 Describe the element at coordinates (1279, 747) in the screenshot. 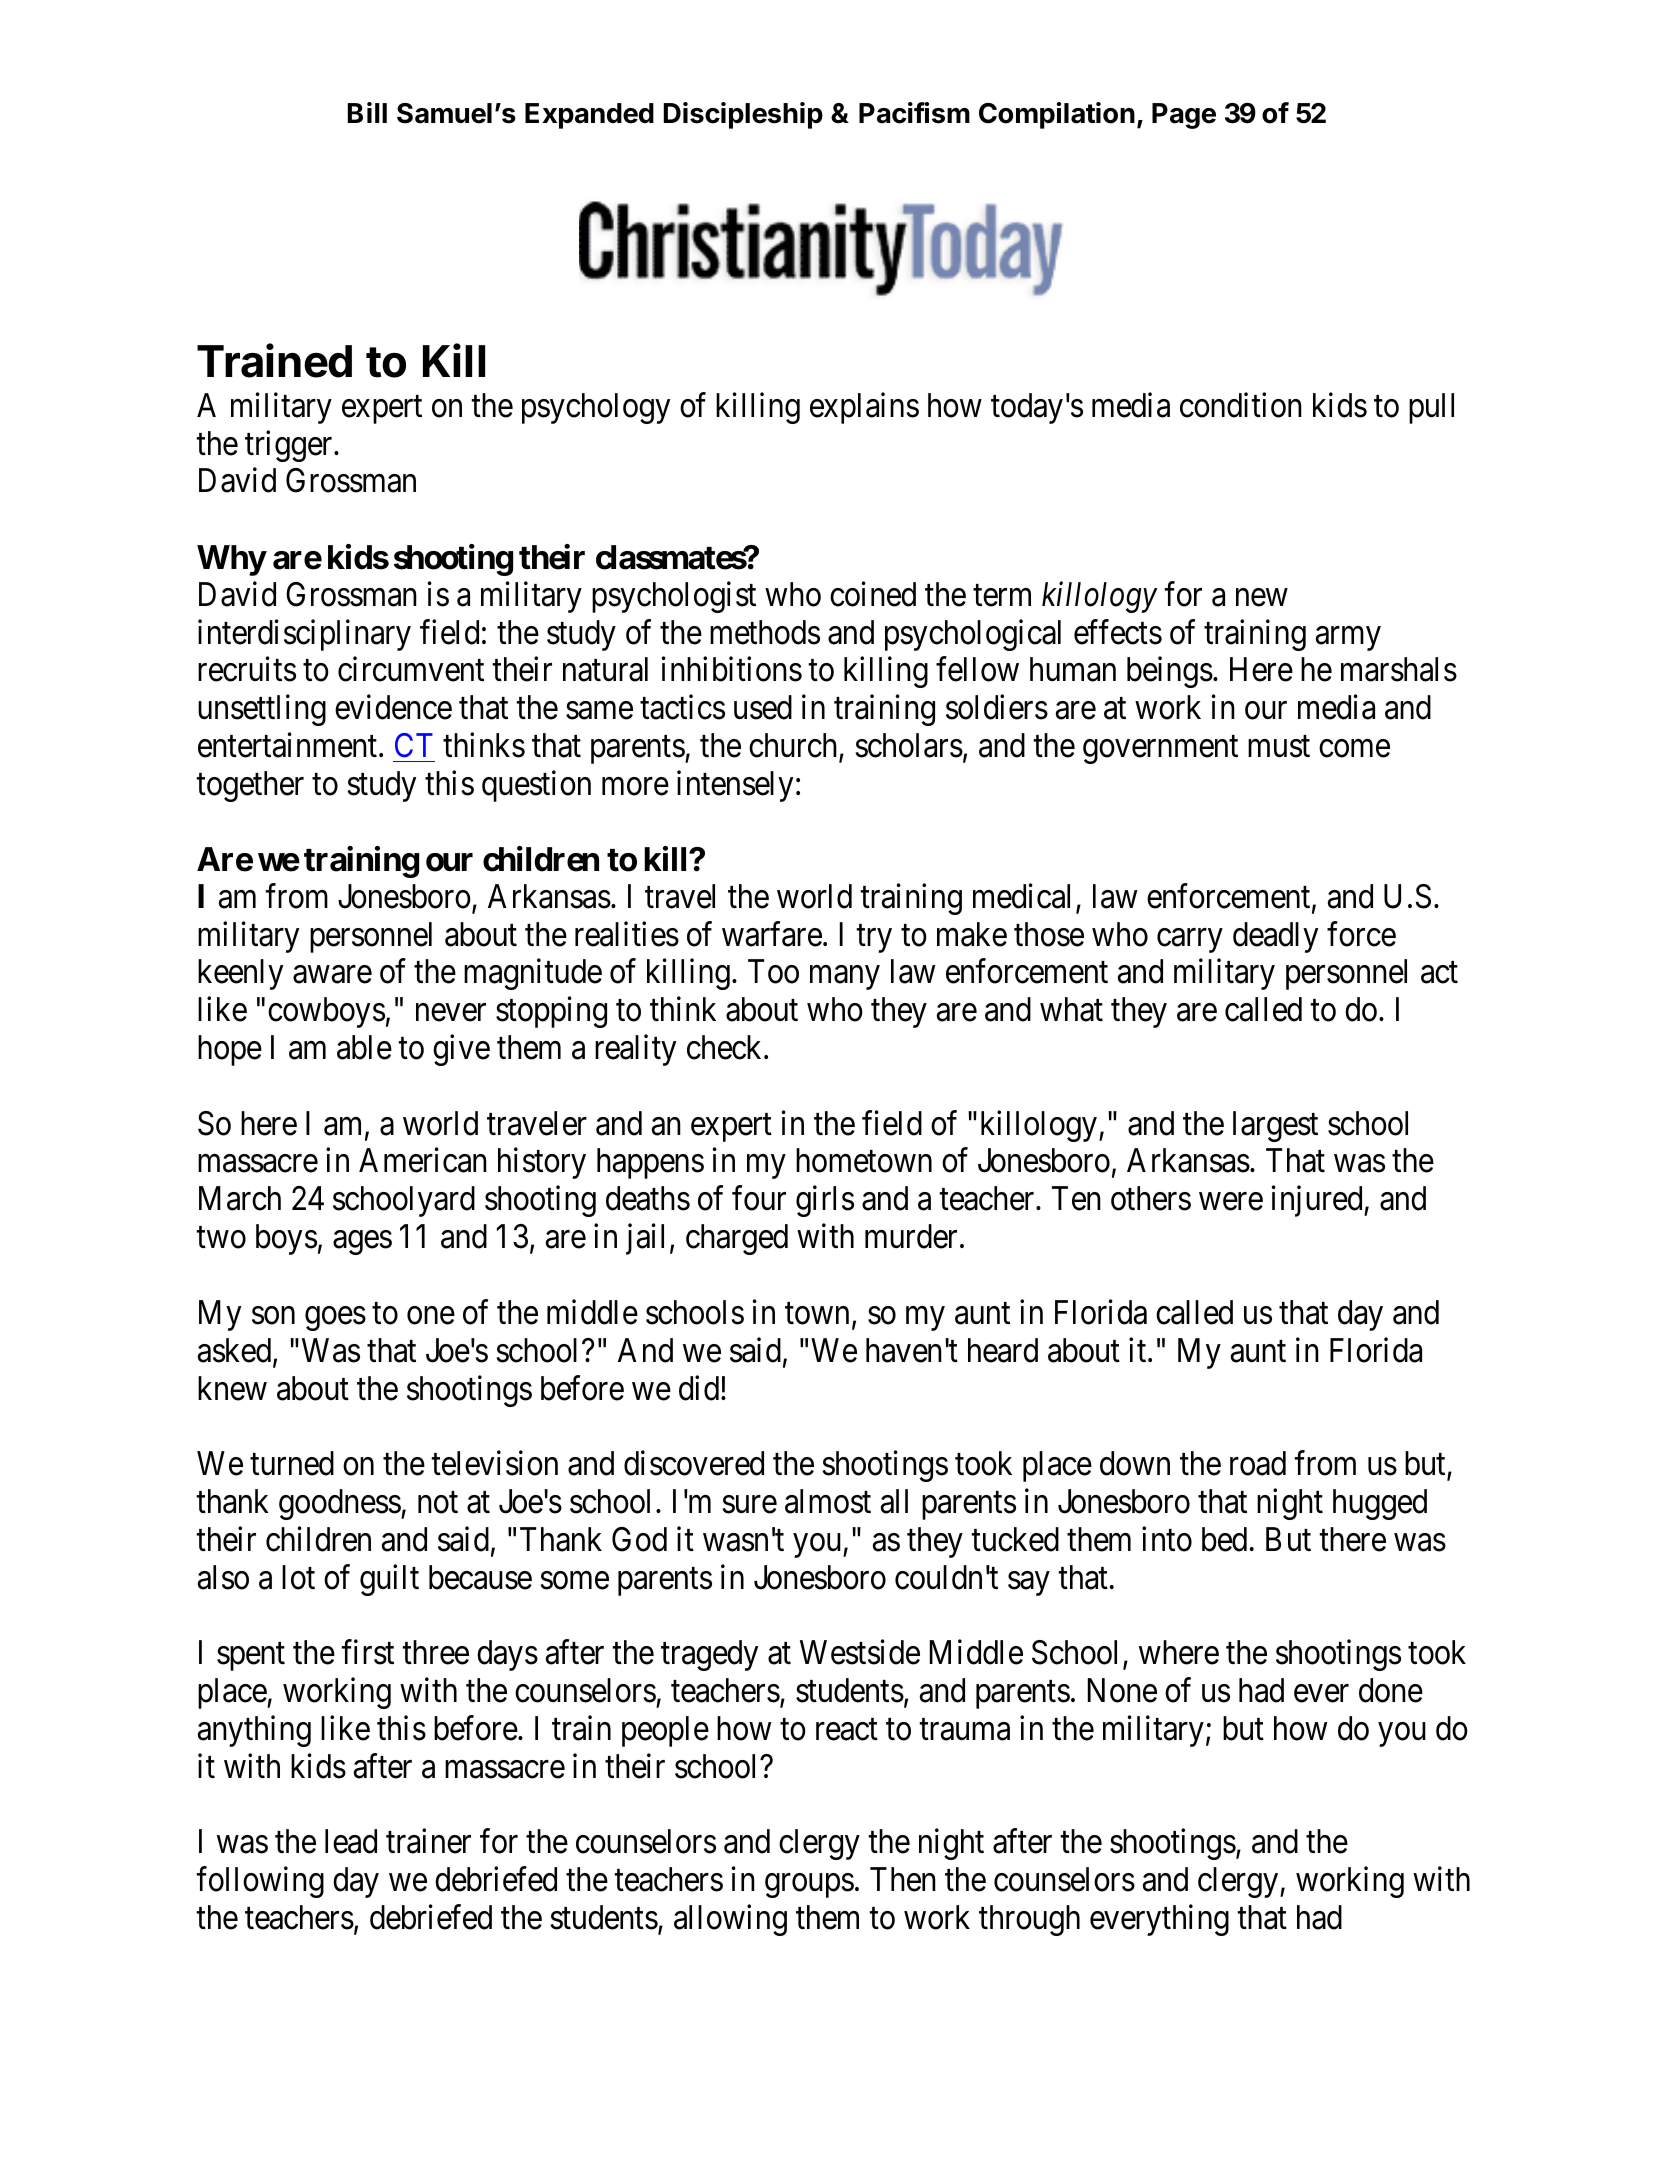

I see `must` at that location.
